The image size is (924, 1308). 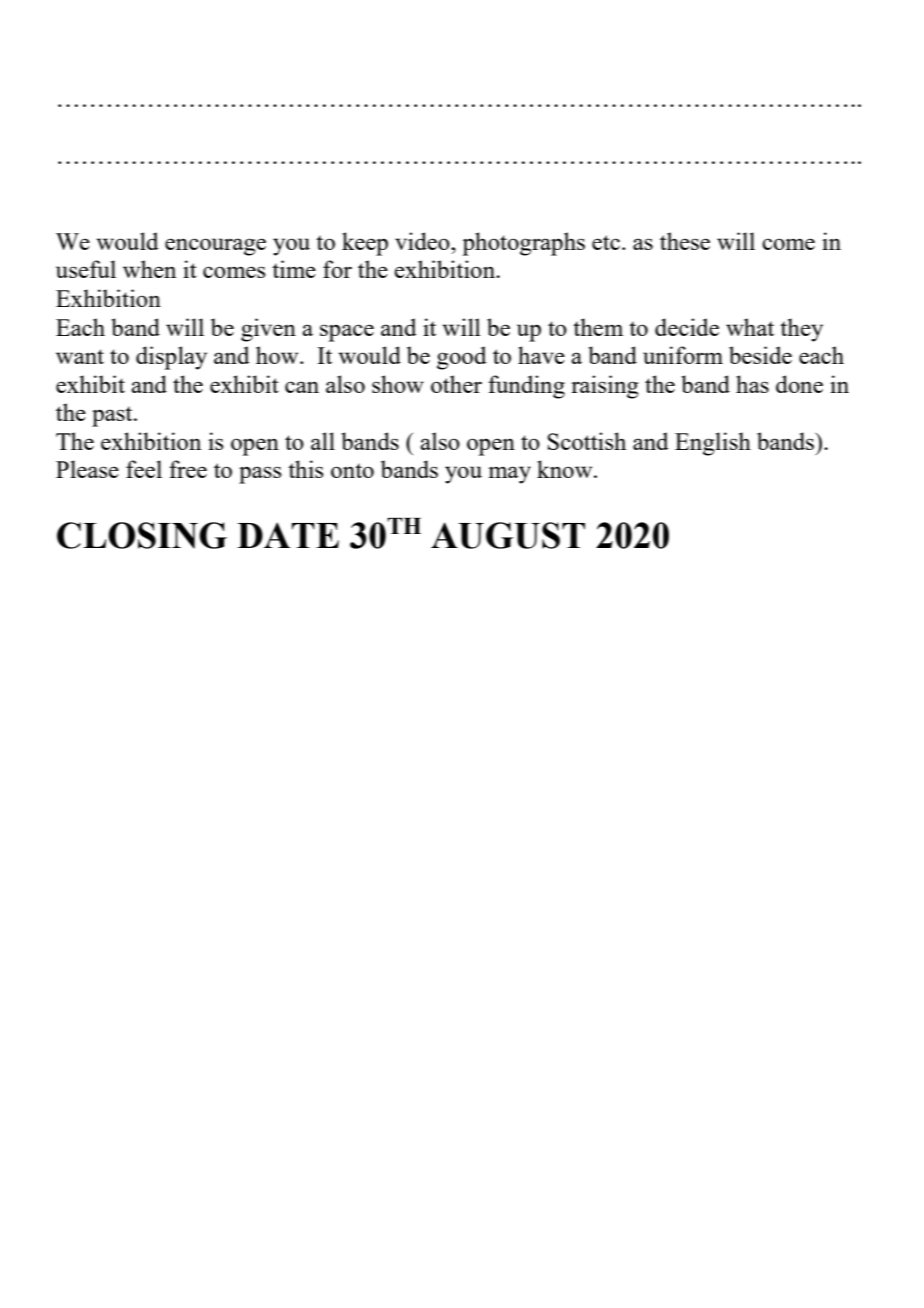 What do you see at coordinates (142, 535) in the screenshot?
I see `CLOSING` at bounding box center [142, 535].
